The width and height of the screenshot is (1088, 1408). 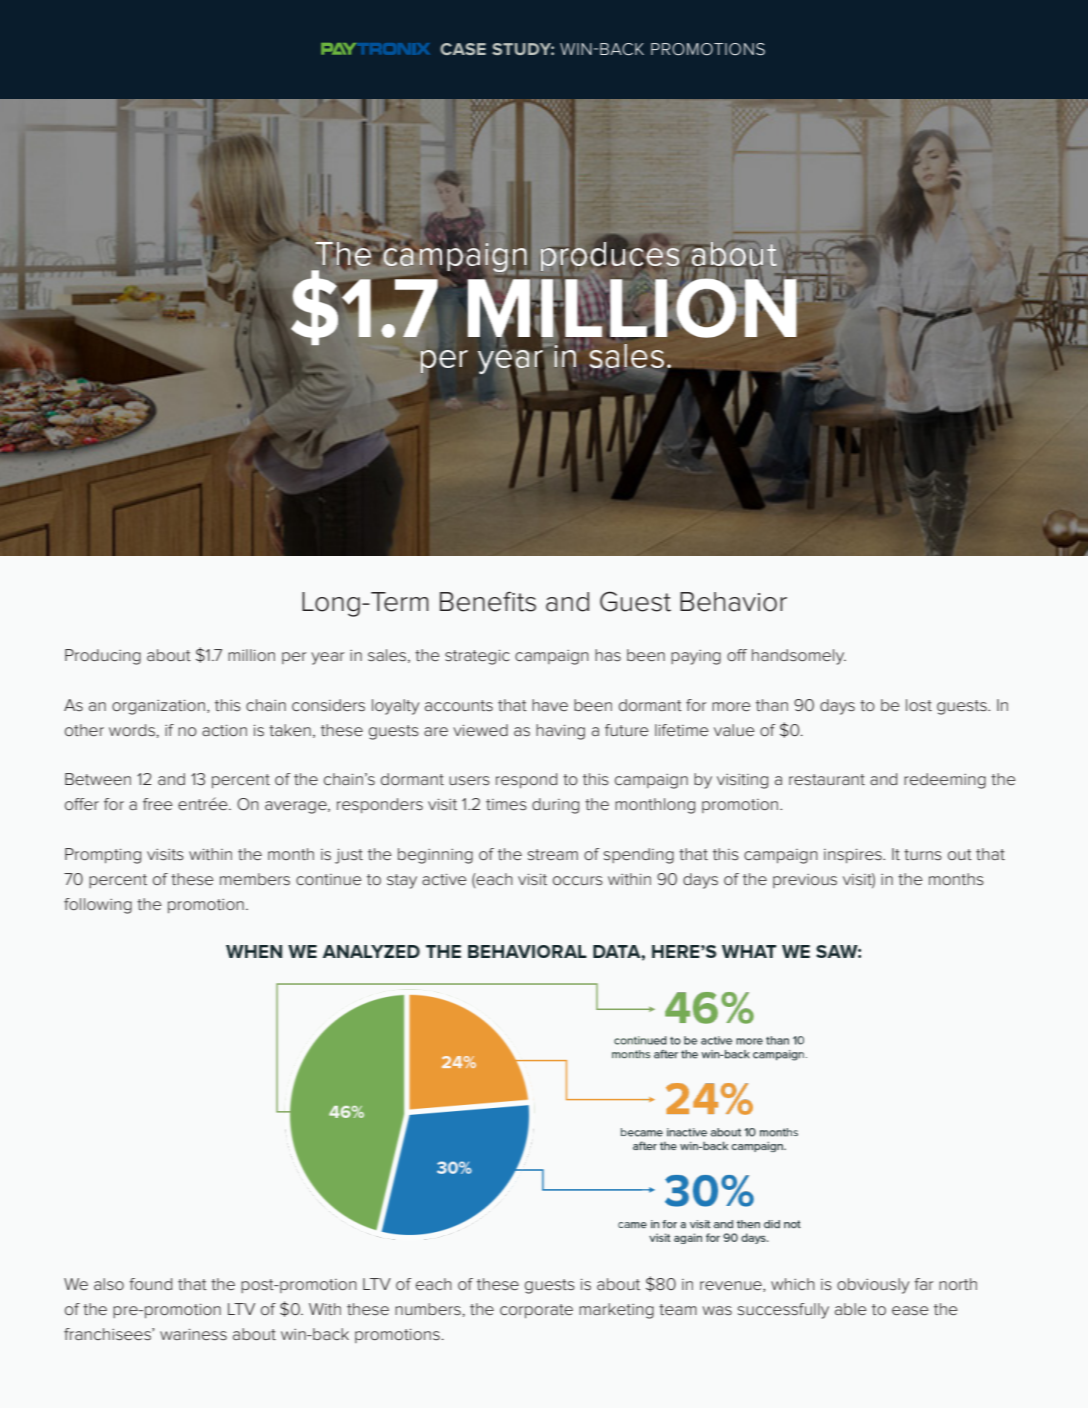 What do you see at coordinates (799, 657) in the screenshot?
I see `handsomely` at bounding box center [799, 657].
